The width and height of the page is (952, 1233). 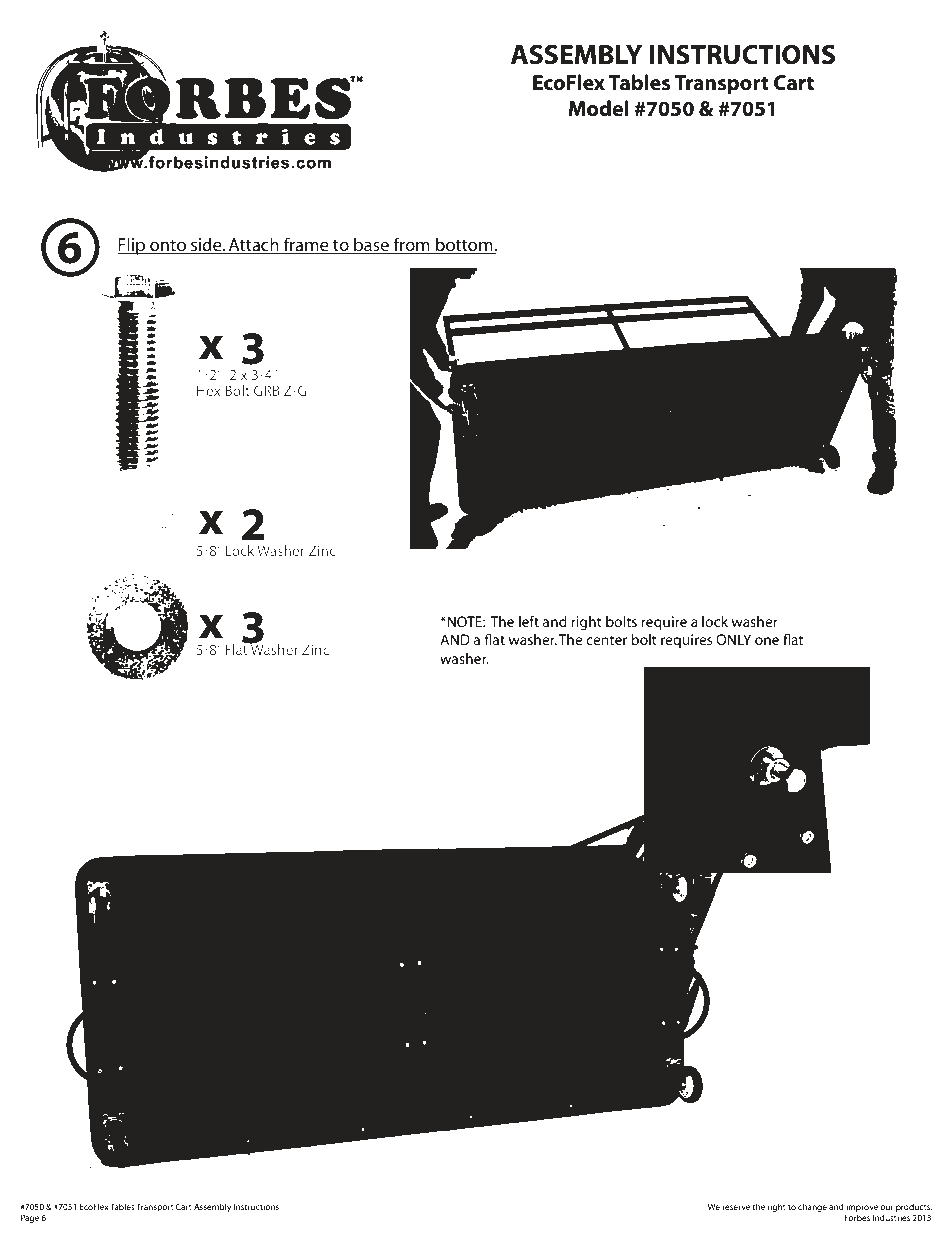 I want to click on center, so click(x=606, y=640).
